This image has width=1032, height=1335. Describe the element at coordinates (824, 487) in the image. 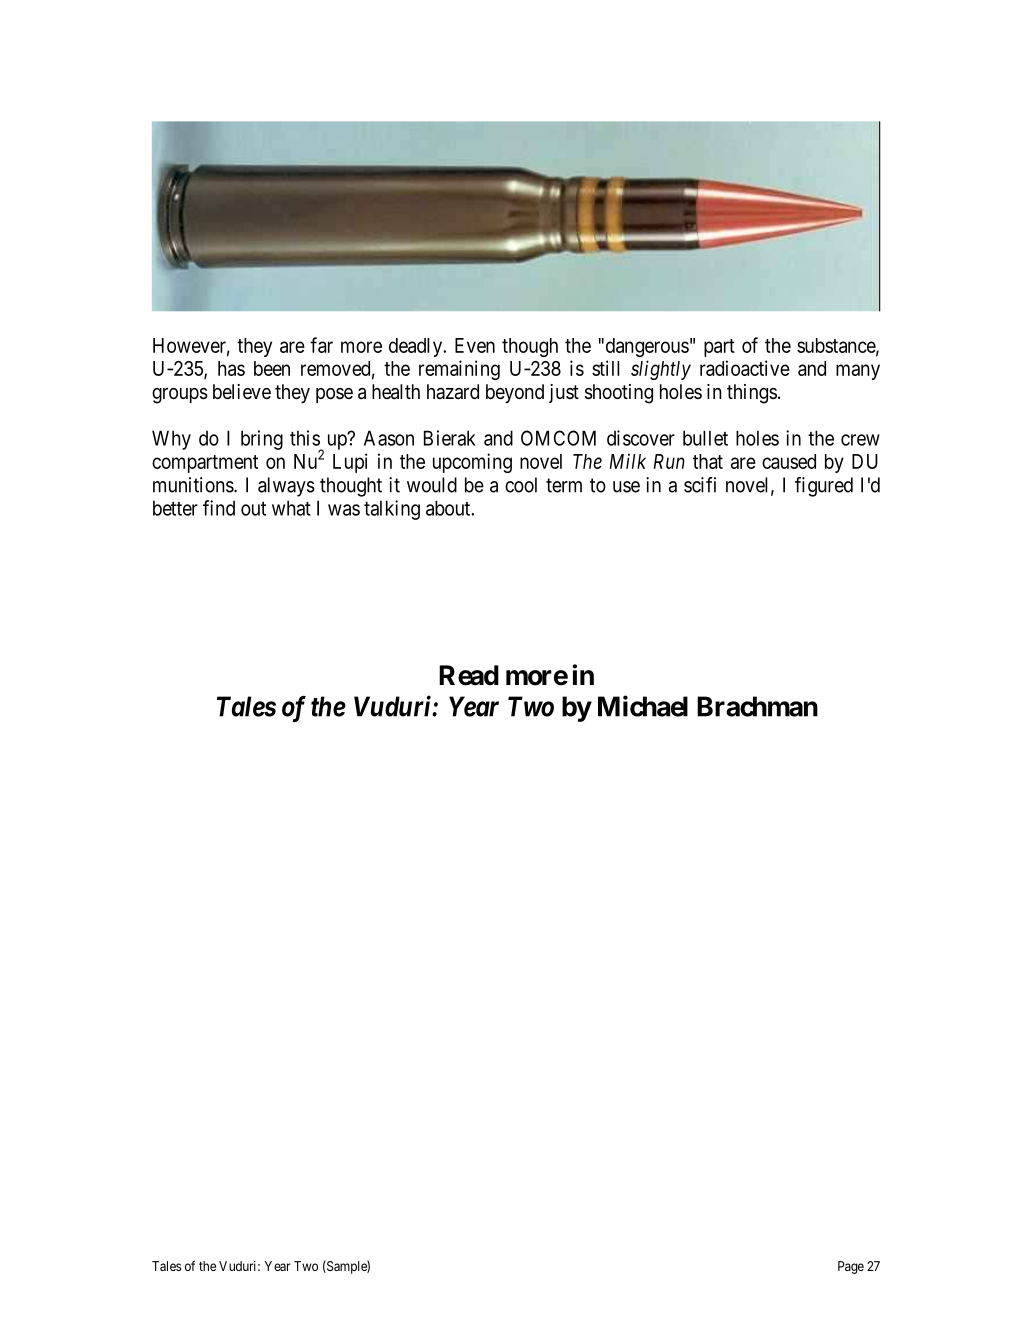

I see `figured` at that location.
